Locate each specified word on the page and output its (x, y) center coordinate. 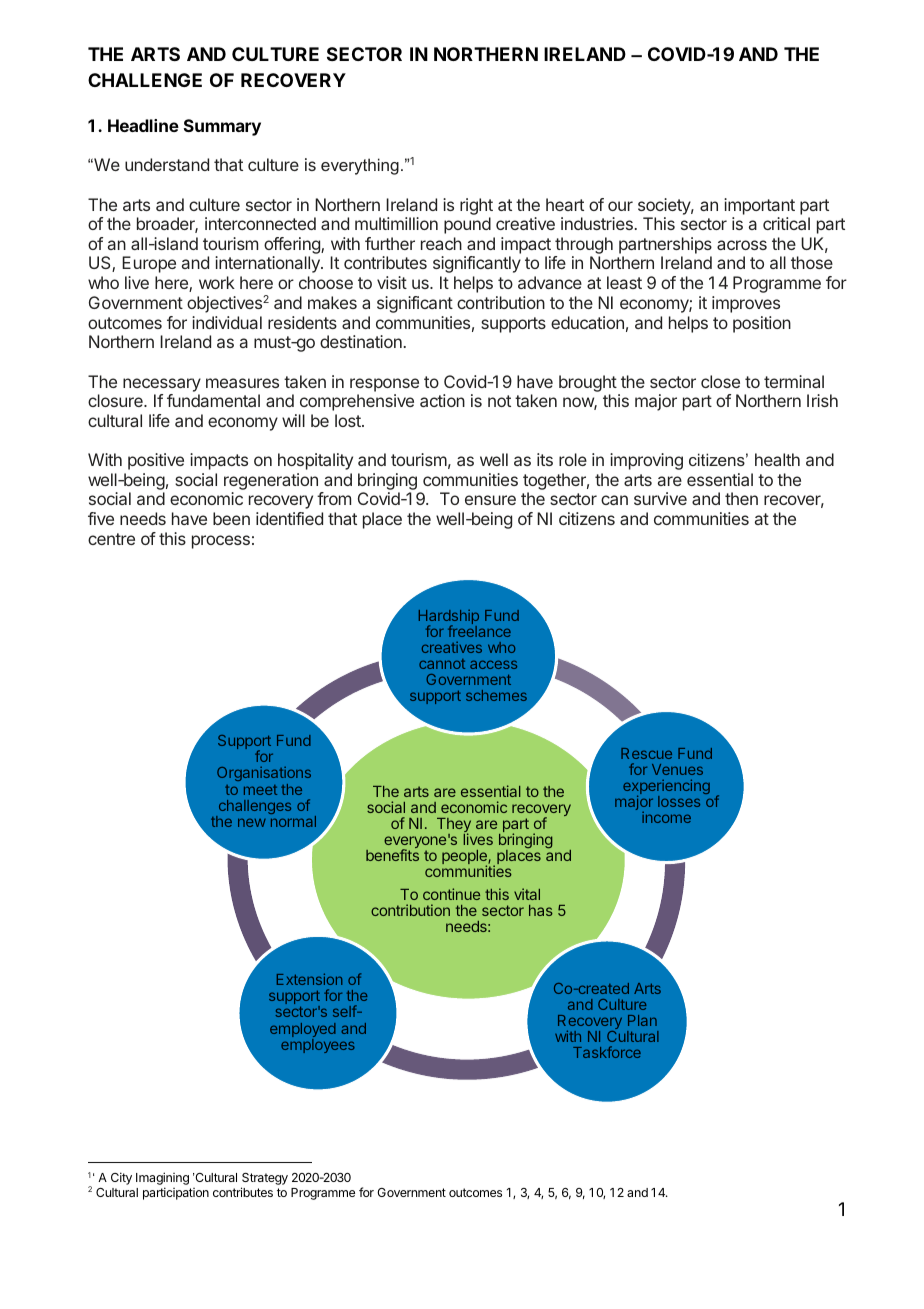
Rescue (646, 753)
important (759, 206)
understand (167, 164)
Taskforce (607, 1052)
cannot (442, 664)
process (221, 542)
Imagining (162, 1180)
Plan (642, 1020)
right (476, 206)
